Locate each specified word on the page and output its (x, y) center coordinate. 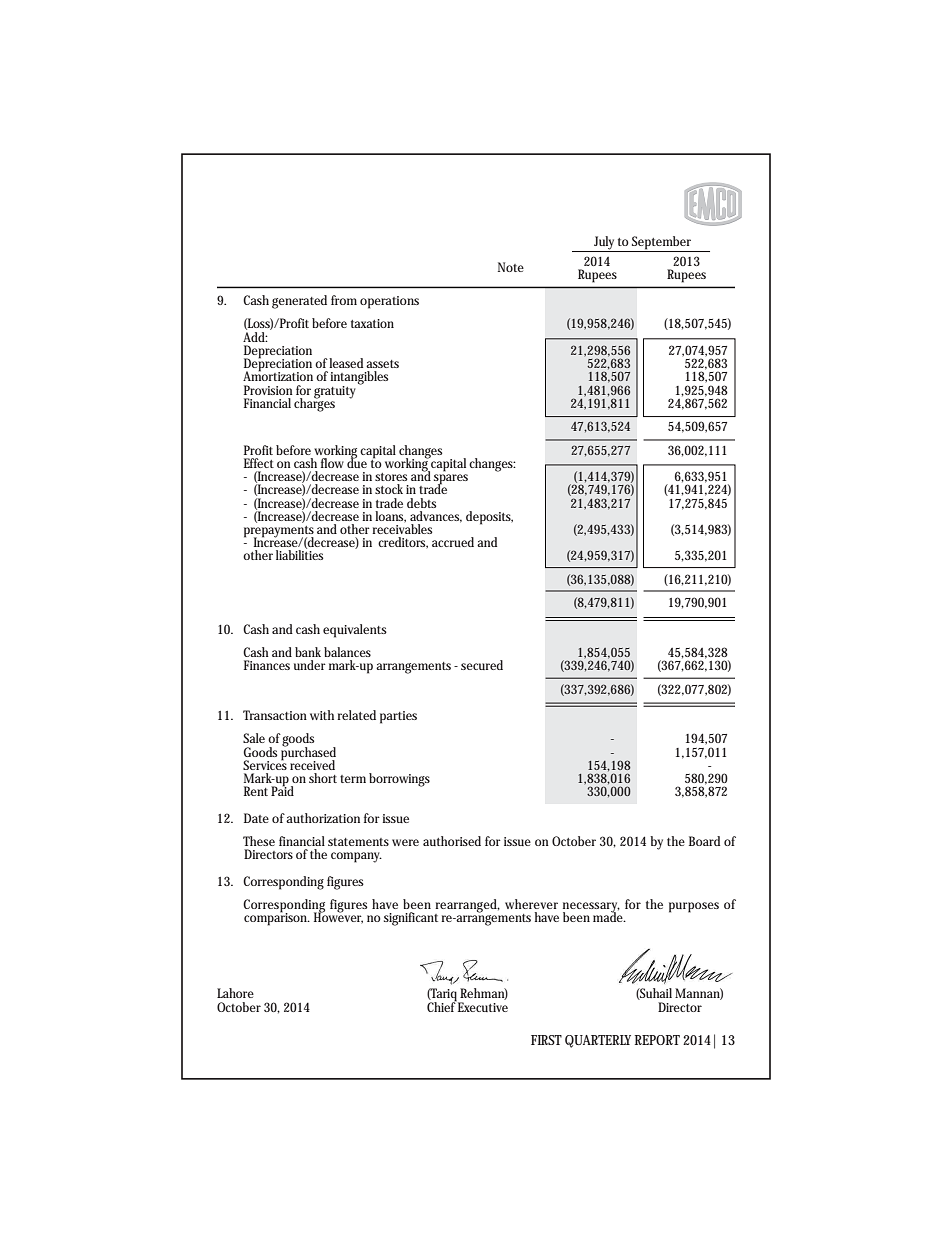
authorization (323, 818)
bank (308, 652)
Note (511, 267)
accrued (453, 542)
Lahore (235, 993)
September (662, 244)
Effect (259, 463)
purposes (694, 907)
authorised (452, 841)
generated (299, 302)
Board (704, 841)
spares (451, 480)
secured (482, 665)
